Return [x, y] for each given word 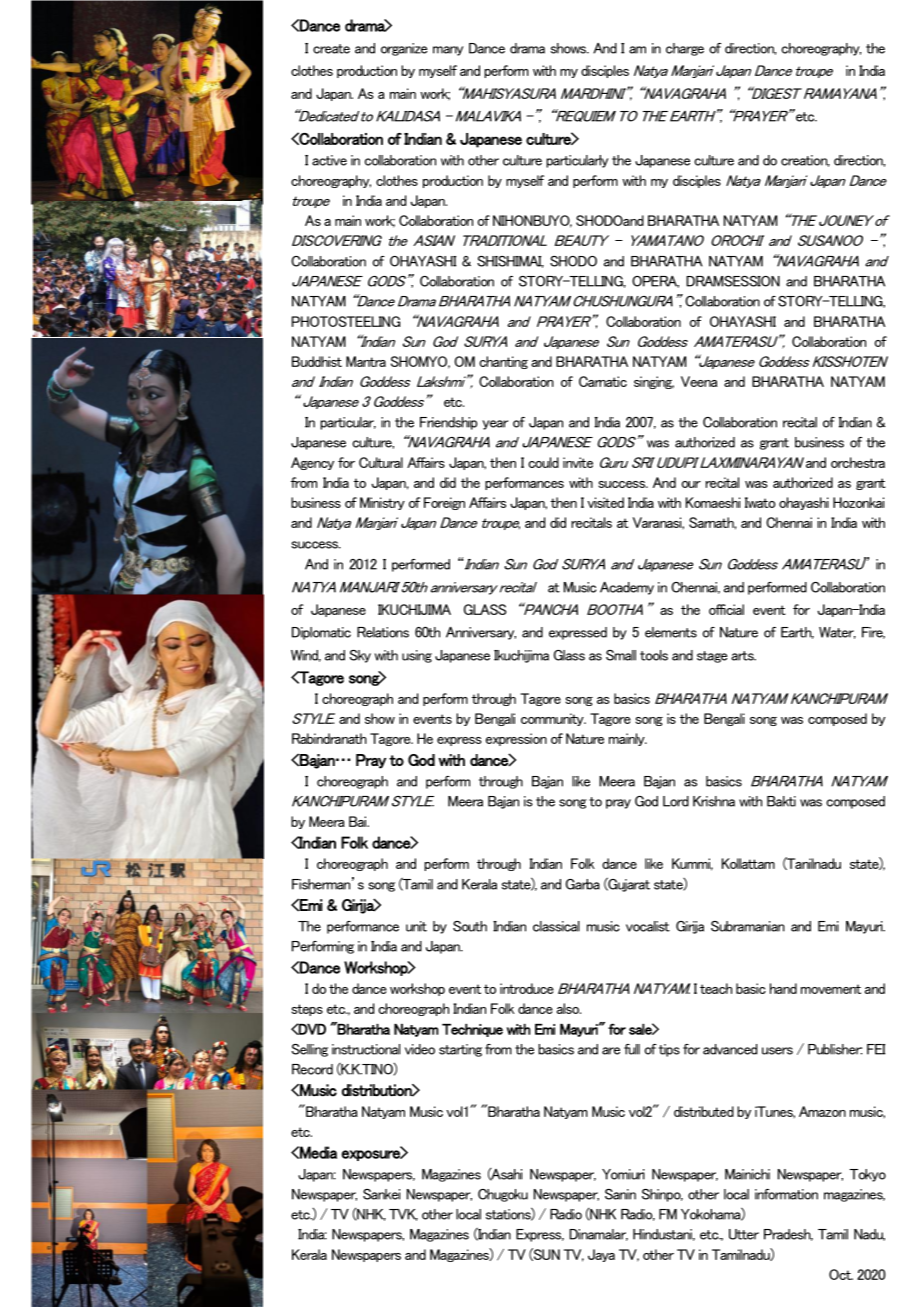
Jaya [601, 1255]
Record [312, 1069]
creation [805, 161]
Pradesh [788, 1235]
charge [685, 49]
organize [404, 49]
